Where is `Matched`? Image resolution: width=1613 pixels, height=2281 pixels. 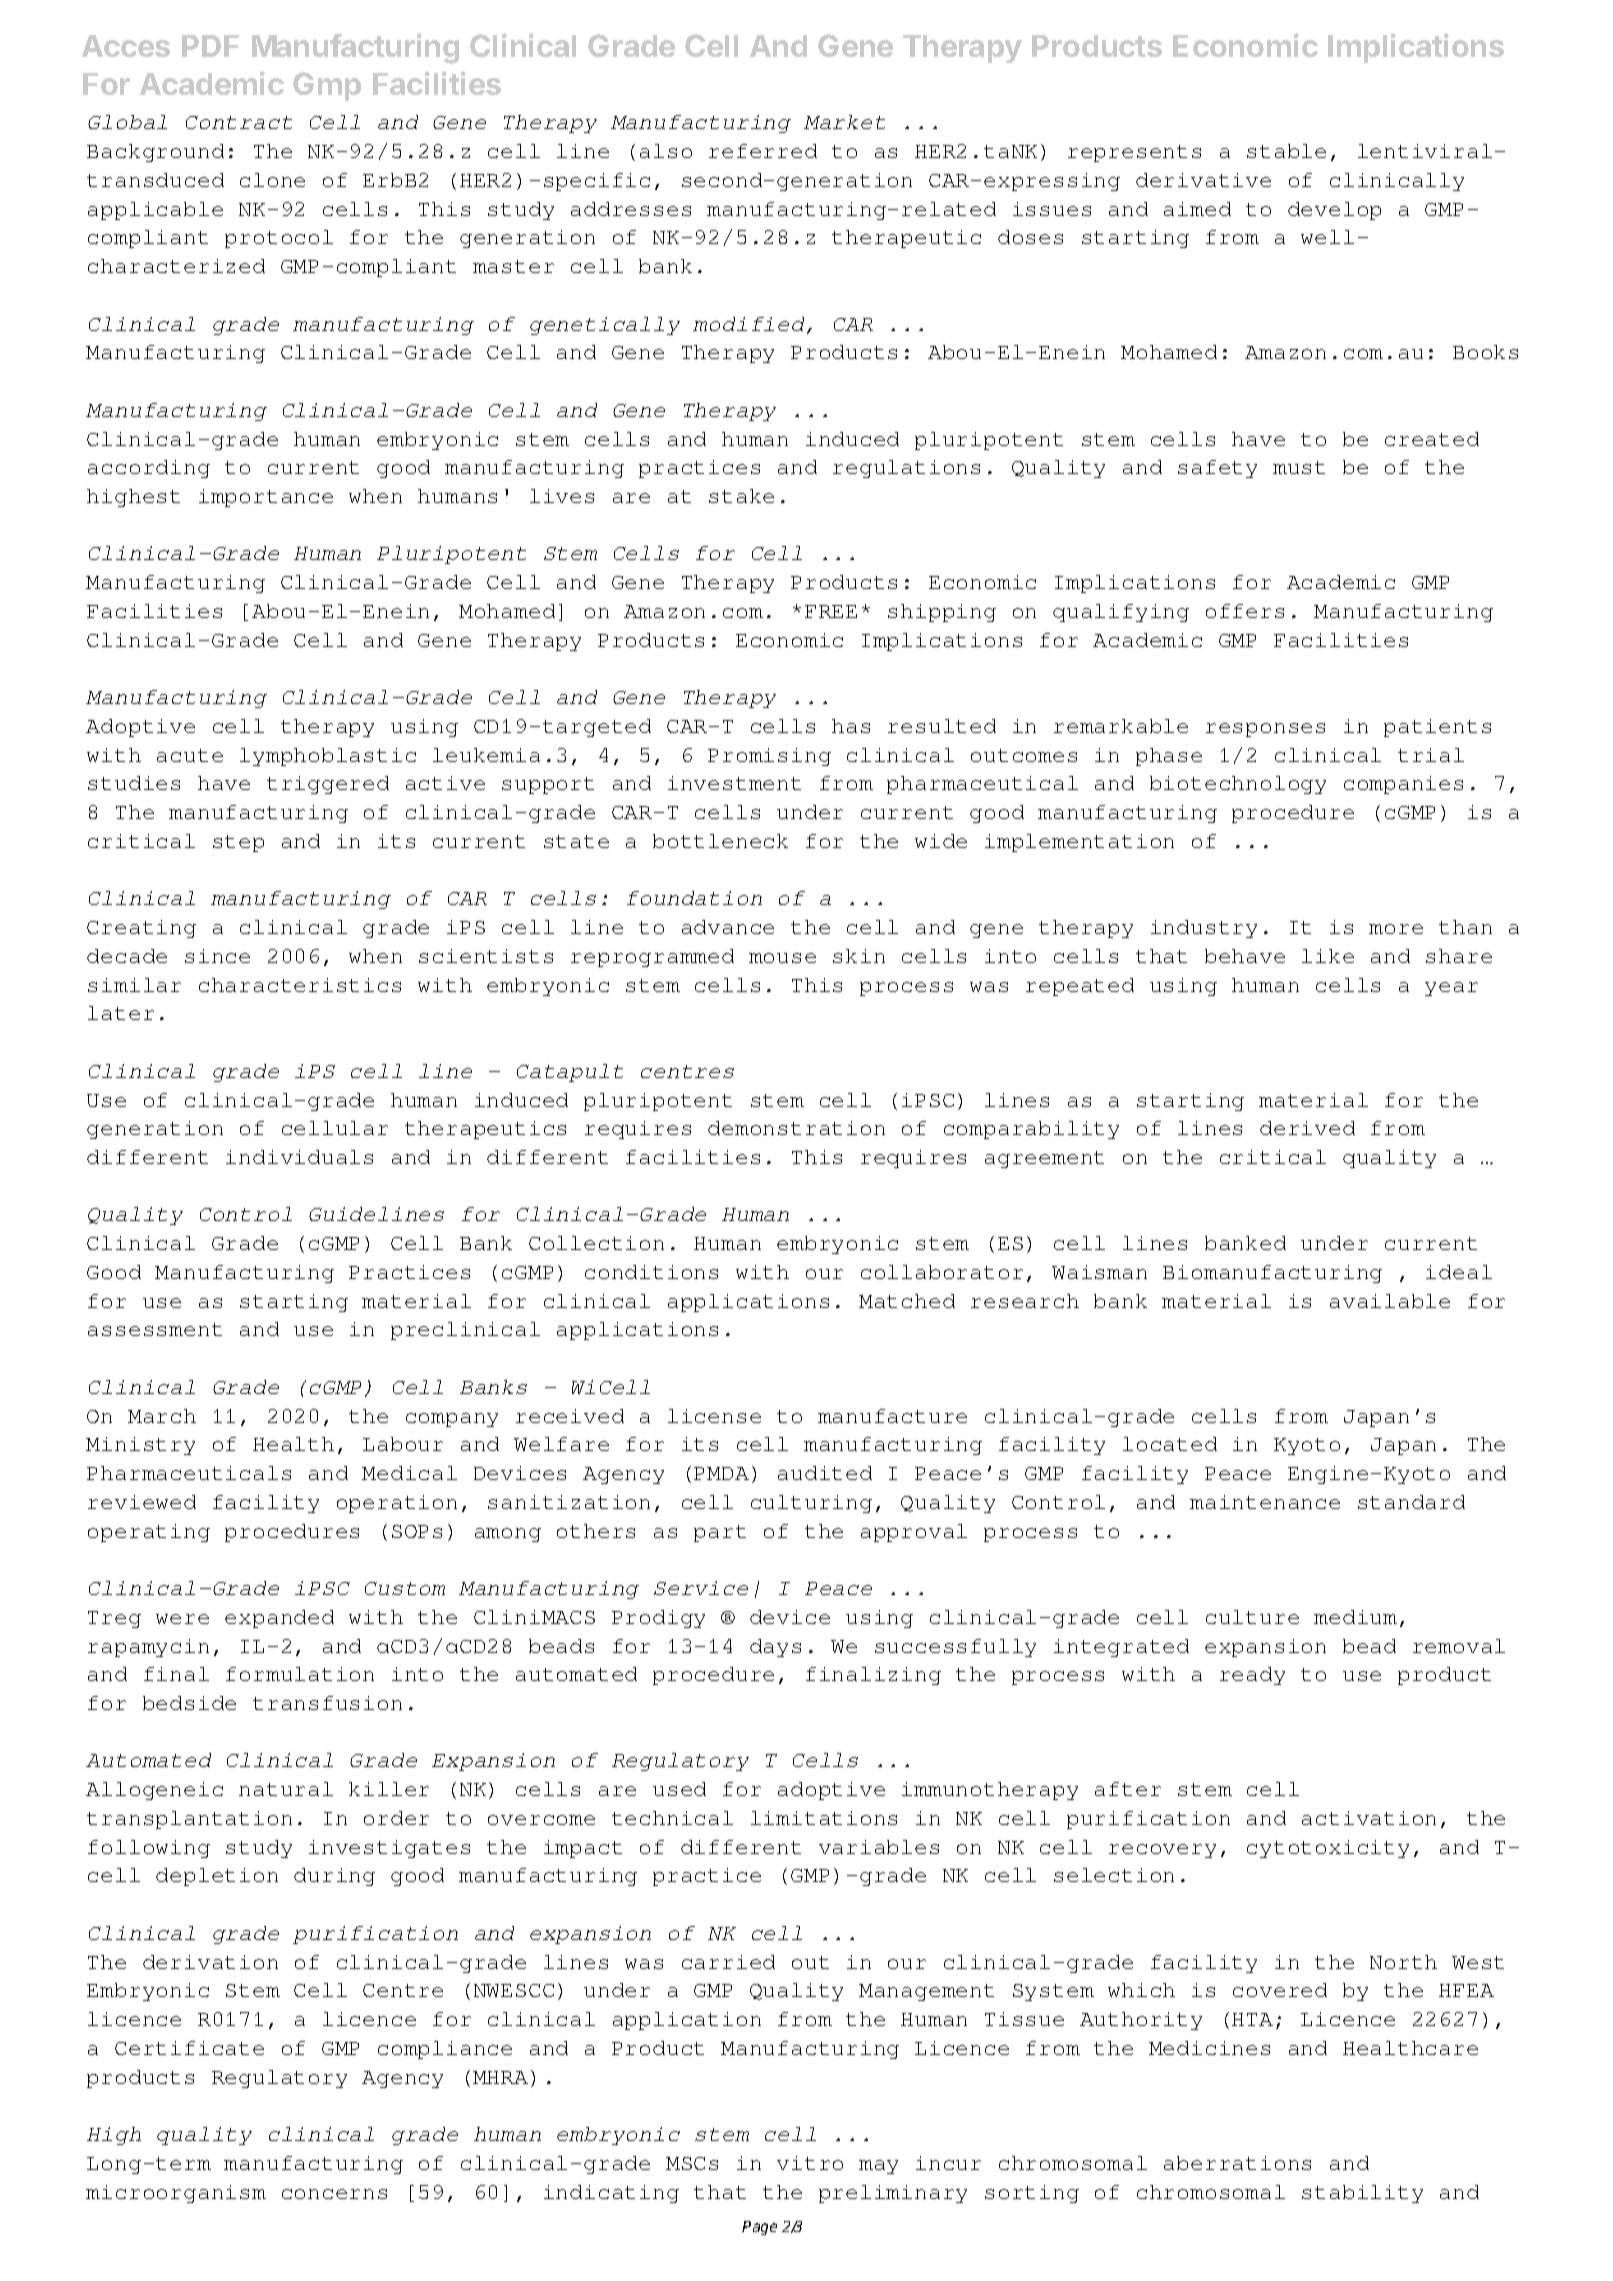 Matched is located at coordinates (907, 1301).
